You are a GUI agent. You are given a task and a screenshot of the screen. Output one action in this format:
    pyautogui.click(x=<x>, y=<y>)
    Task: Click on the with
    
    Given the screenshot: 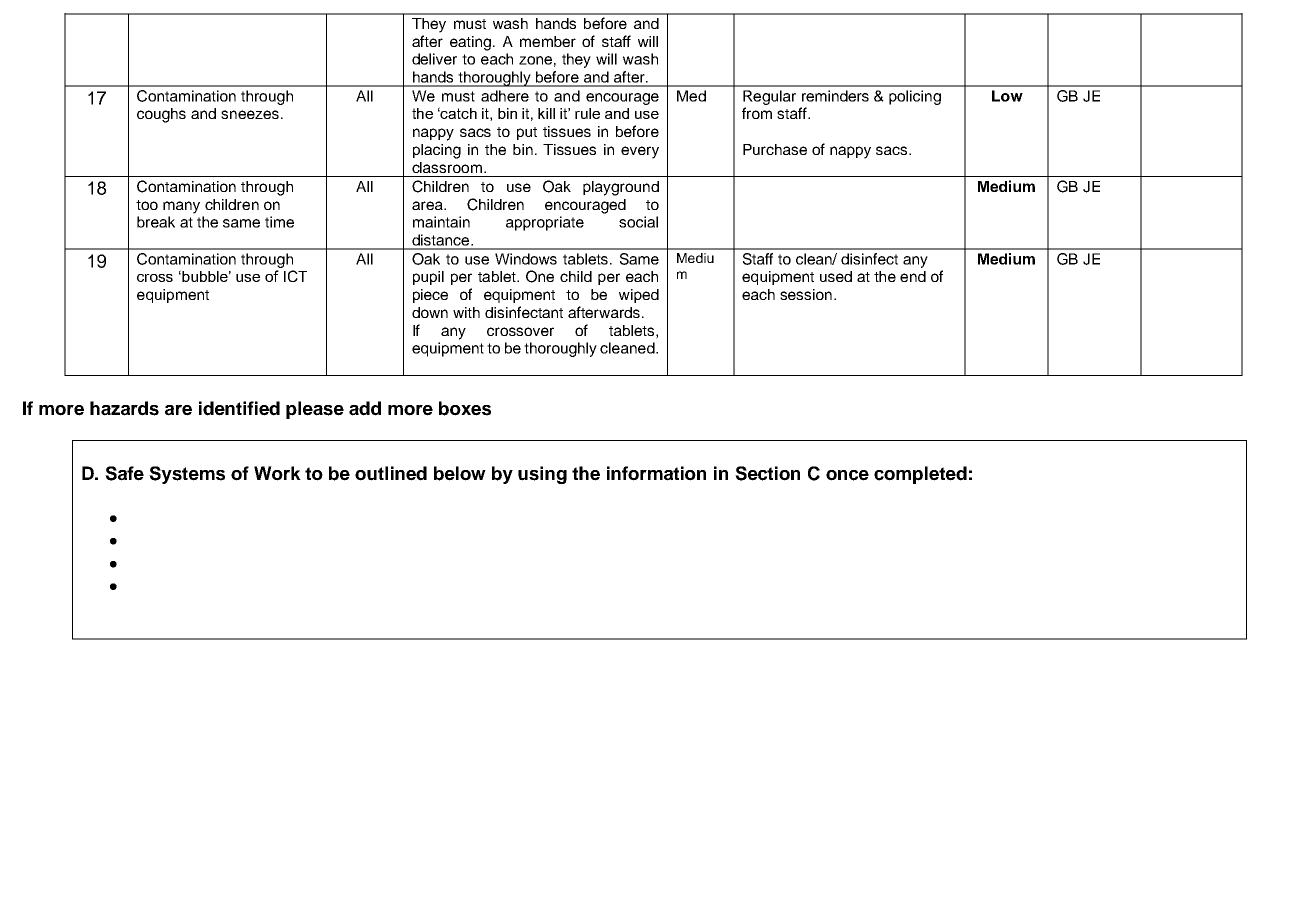 What is the action you would take?
    pyautogui.click(x=466, y=312)
